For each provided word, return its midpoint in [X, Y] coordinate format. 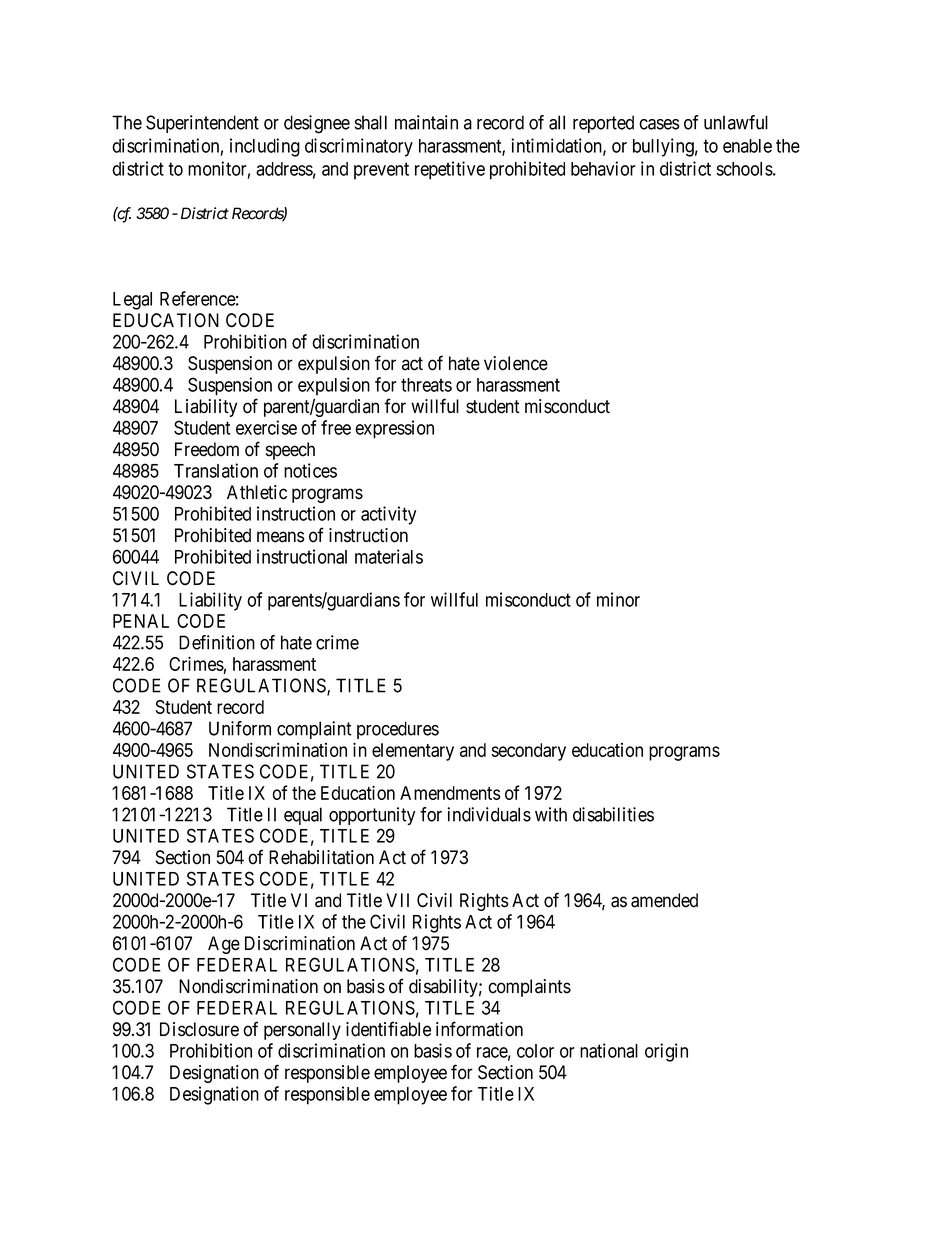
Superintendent [202, 124]
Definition [217, 642]
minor [618, 599]
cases [659, 124]
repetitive [450, 170]
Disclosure [199, 1029]
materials [389, 556]
